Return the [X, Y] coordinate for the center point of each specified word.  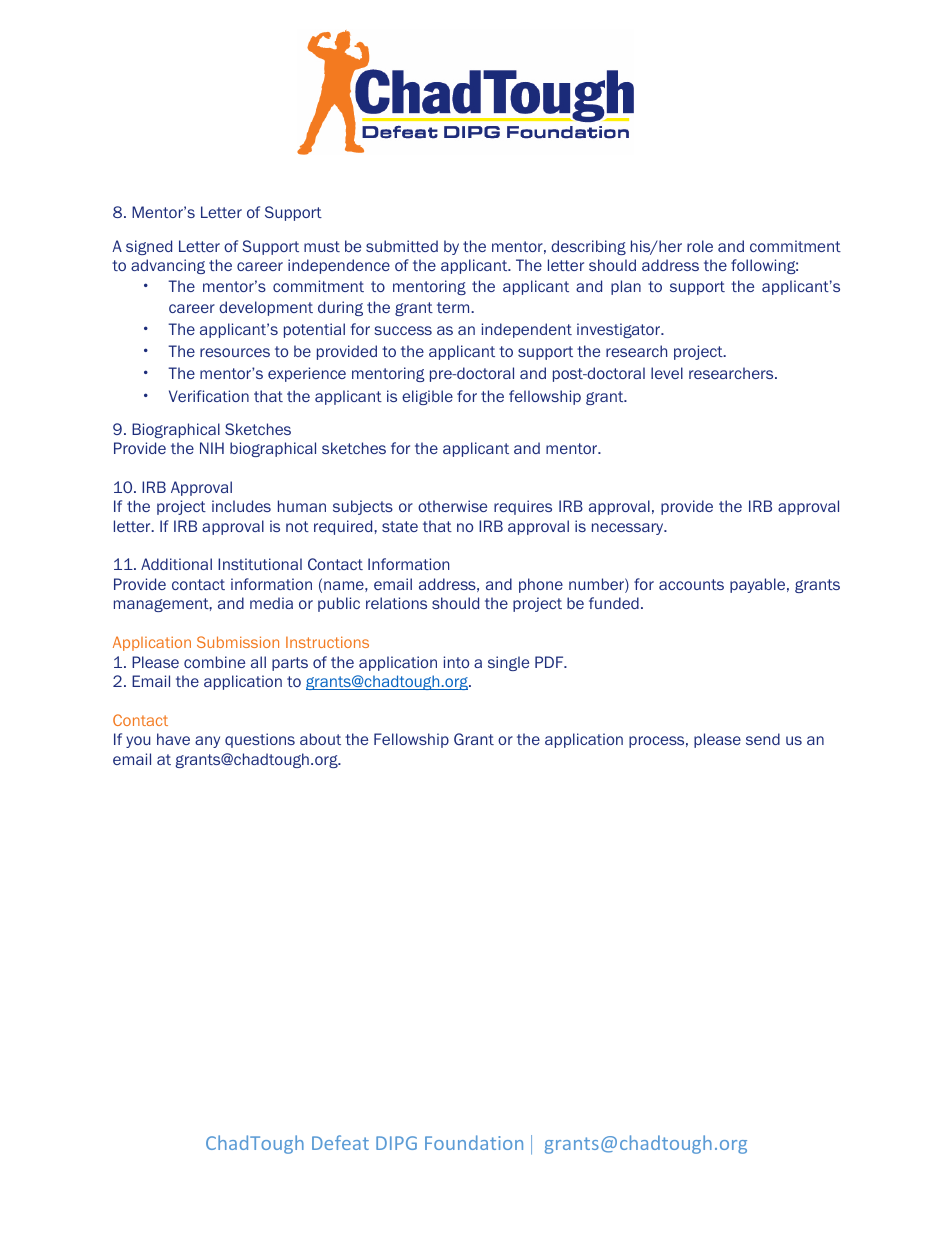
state [400, 526]
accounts [691, 584]
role [700, 246]
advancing [168, 266]
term [454, 307]
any [207, 742]
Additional [176, 564]
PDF [550, 662]
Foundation [474, 1142]
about [320, 739]
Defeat [340, 1142]
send [763, 739]
